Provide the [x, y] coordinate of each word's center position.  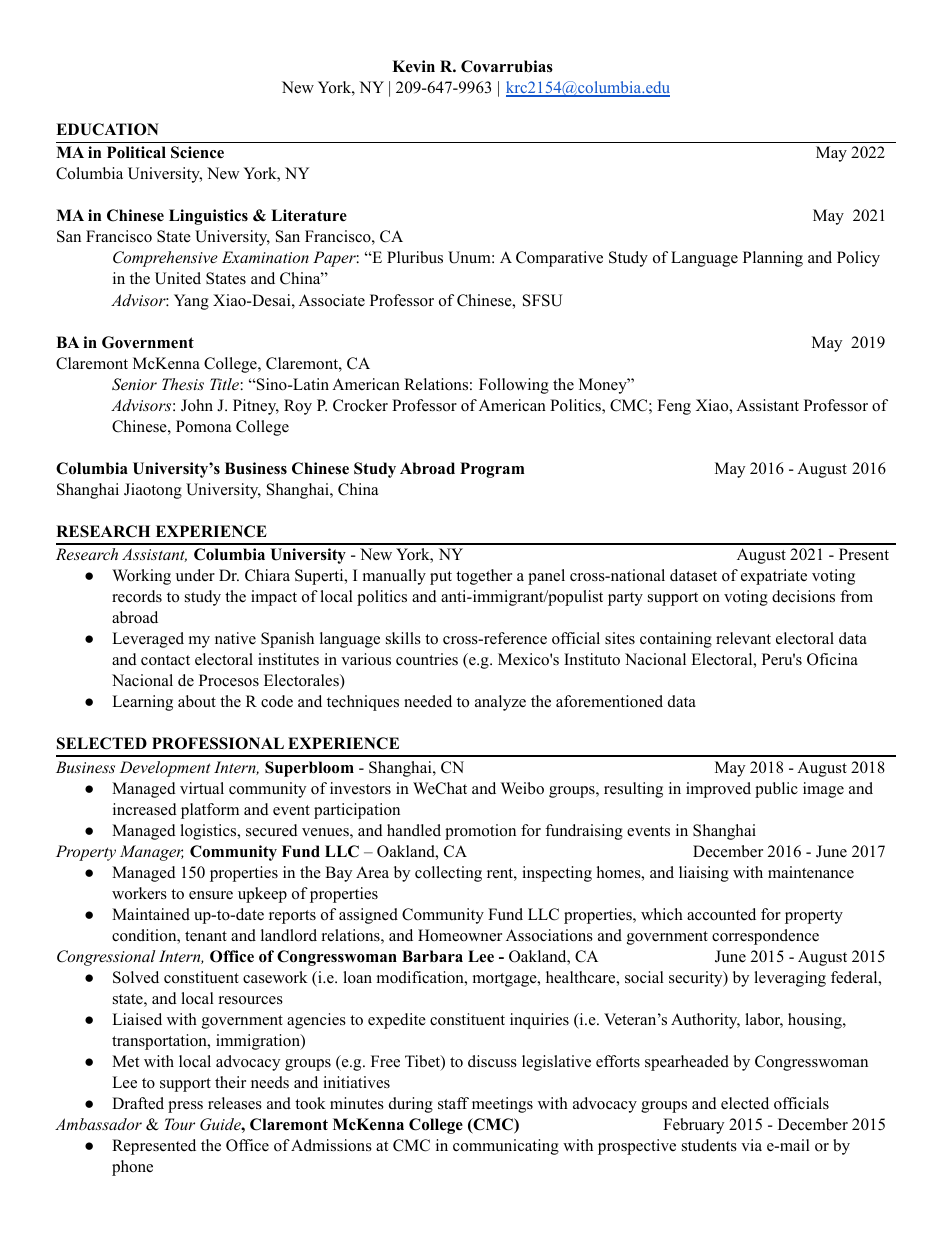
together [484, 577]
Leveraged [148, 640]
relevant [743, 638]
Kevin [413, 66]
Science [197, 152]
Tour [180, 1124]
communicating [506, 1147]
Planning [773, 259]
